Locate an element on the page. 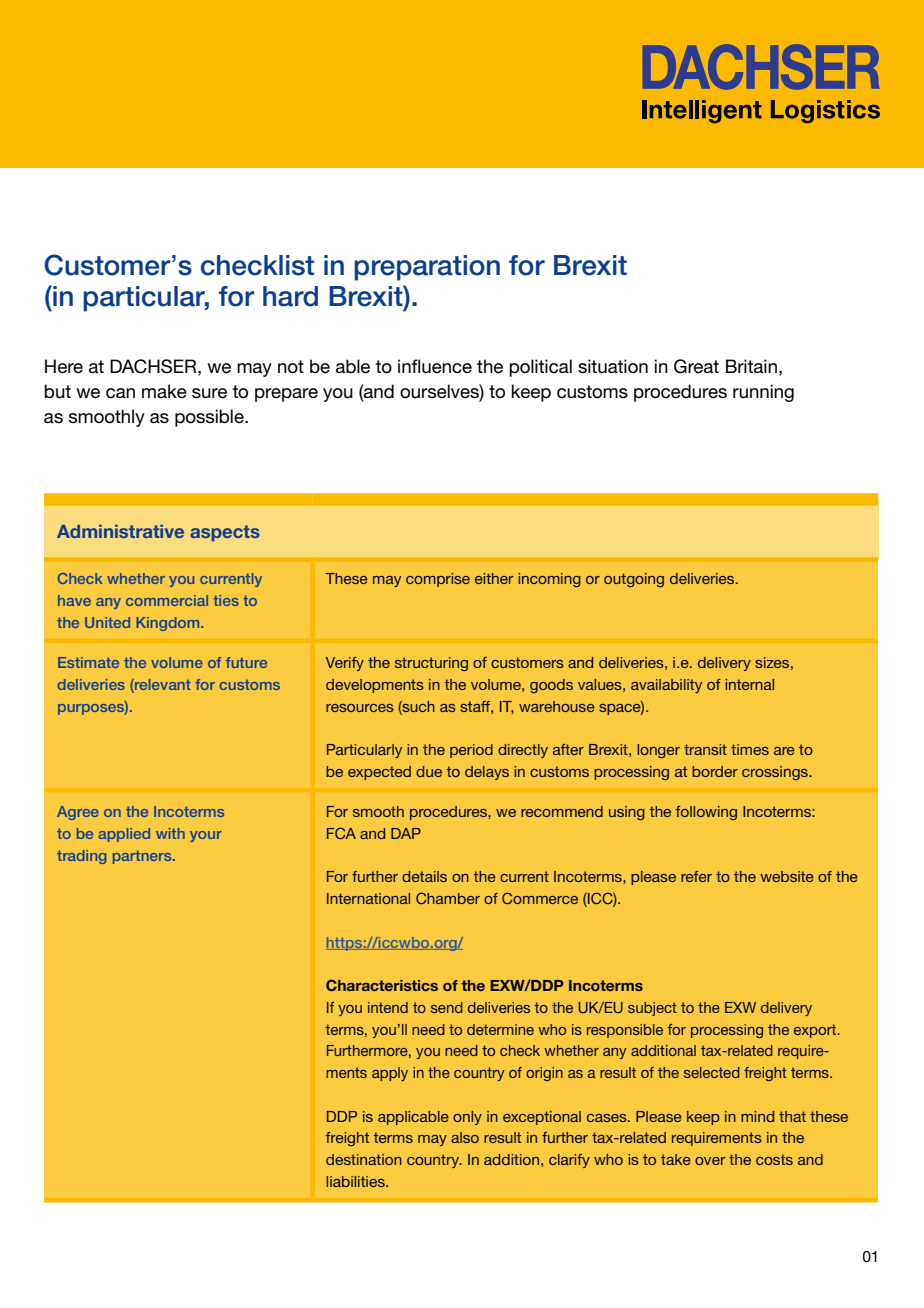 Image resolution: width=924 pixels, height=1308 pixels. period is located at coordinates (471, 751).
